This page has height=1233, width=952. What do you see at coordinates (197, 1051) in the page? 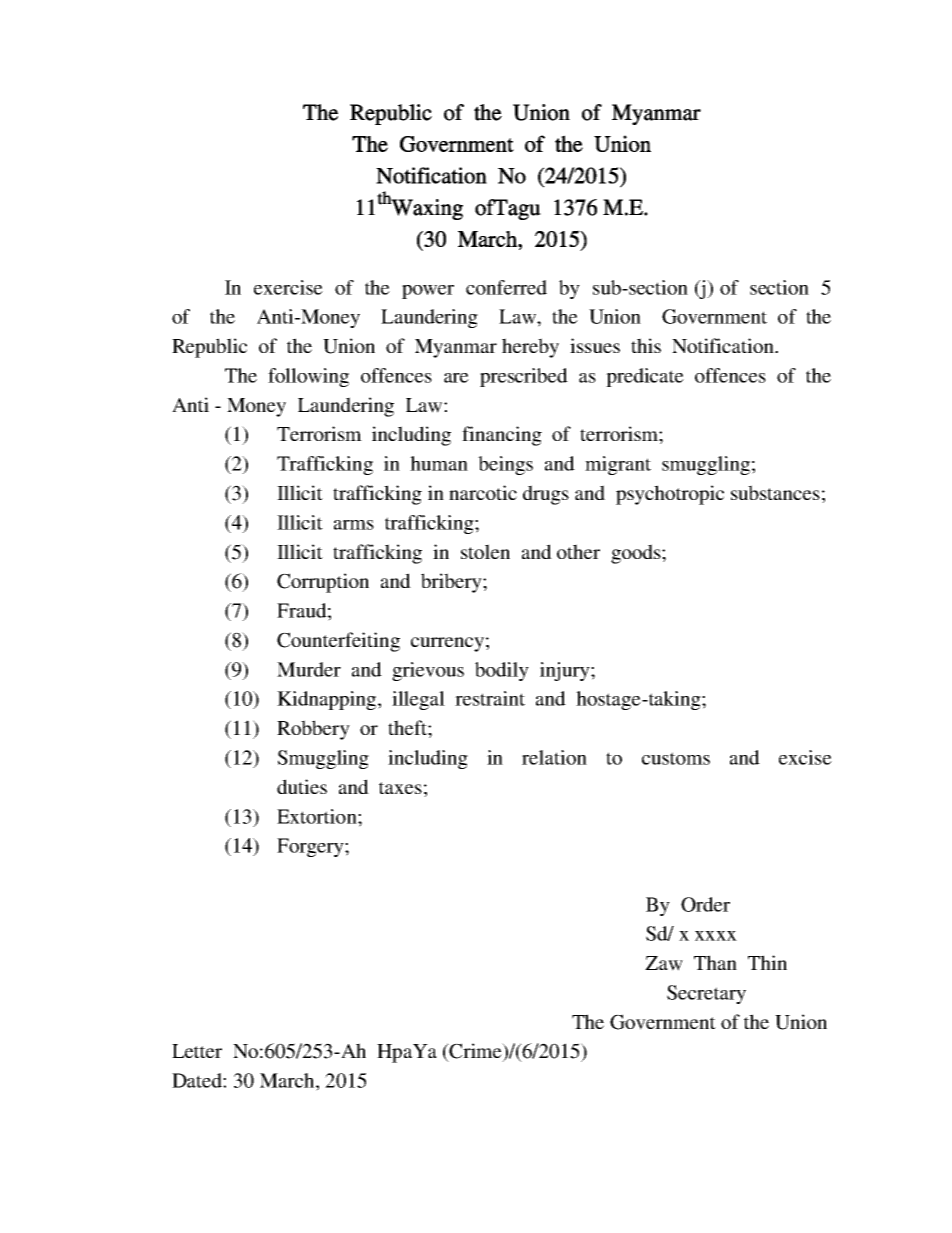
I see `Letter` at bounding box center [197, 1051].
